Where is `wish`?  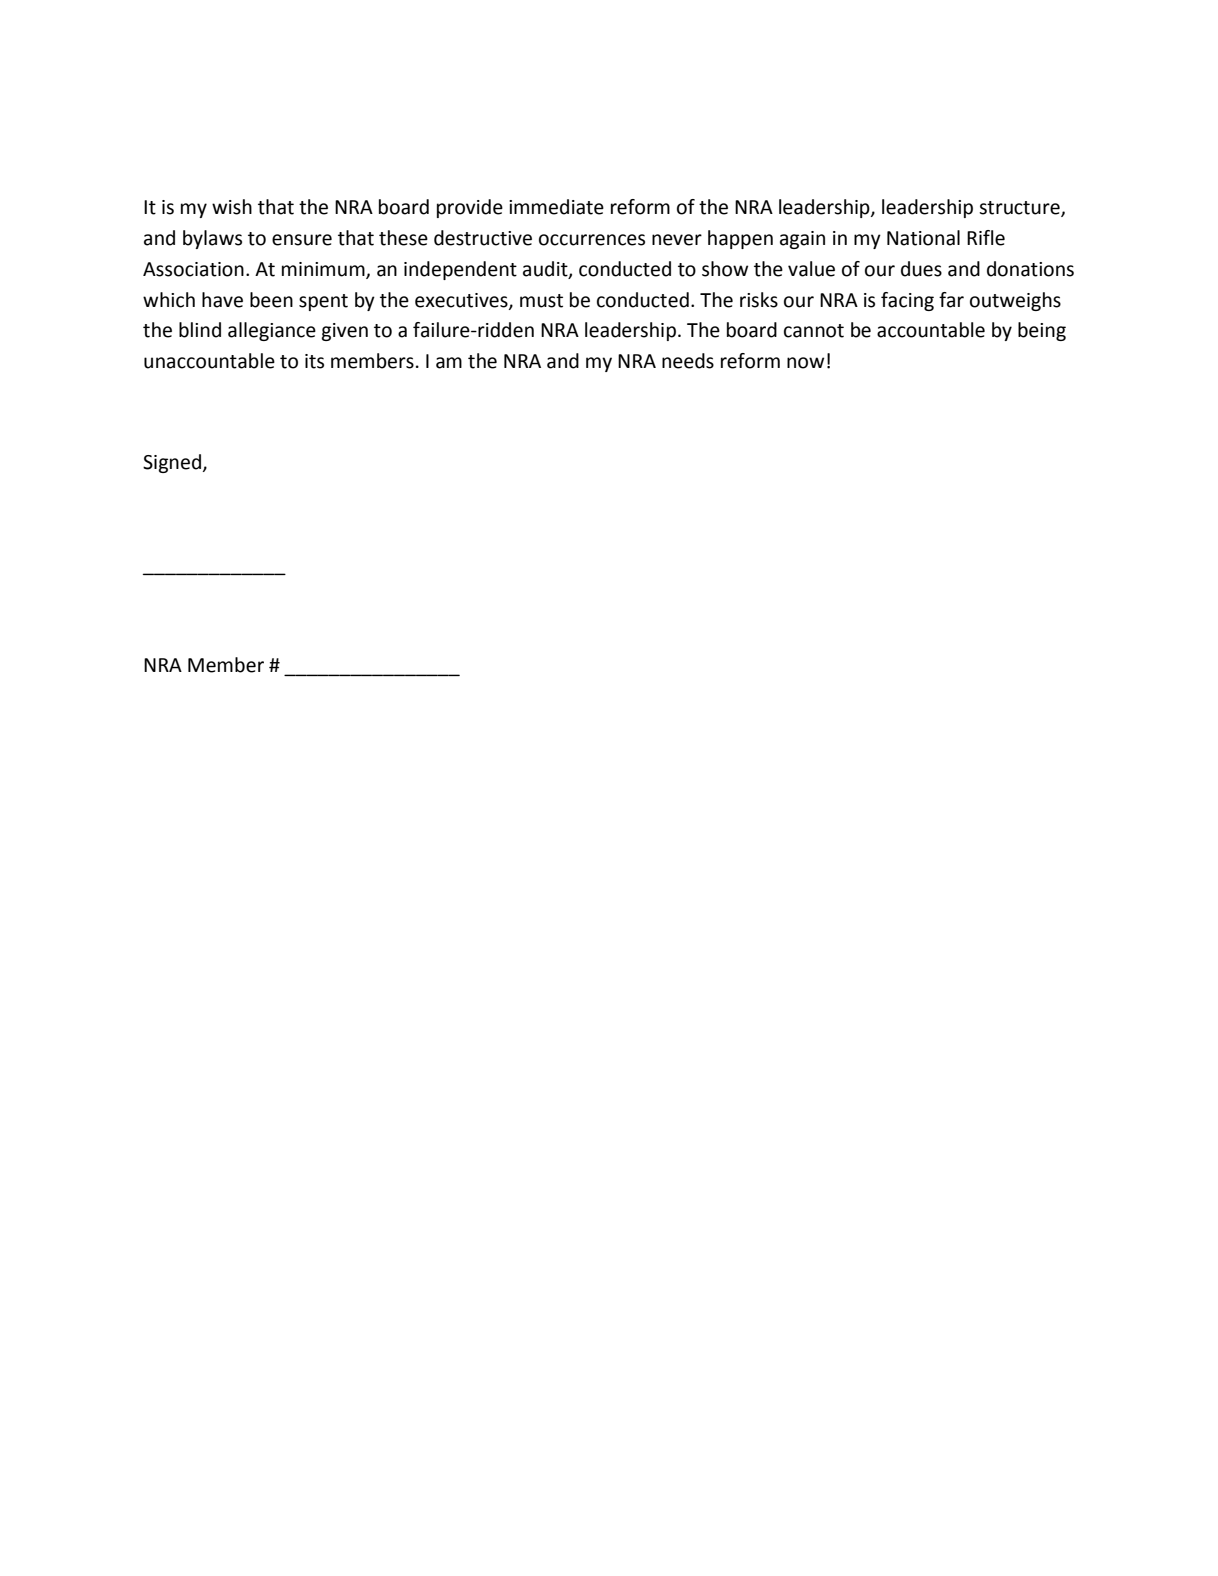
wish is located at coordinates (232, 207).
